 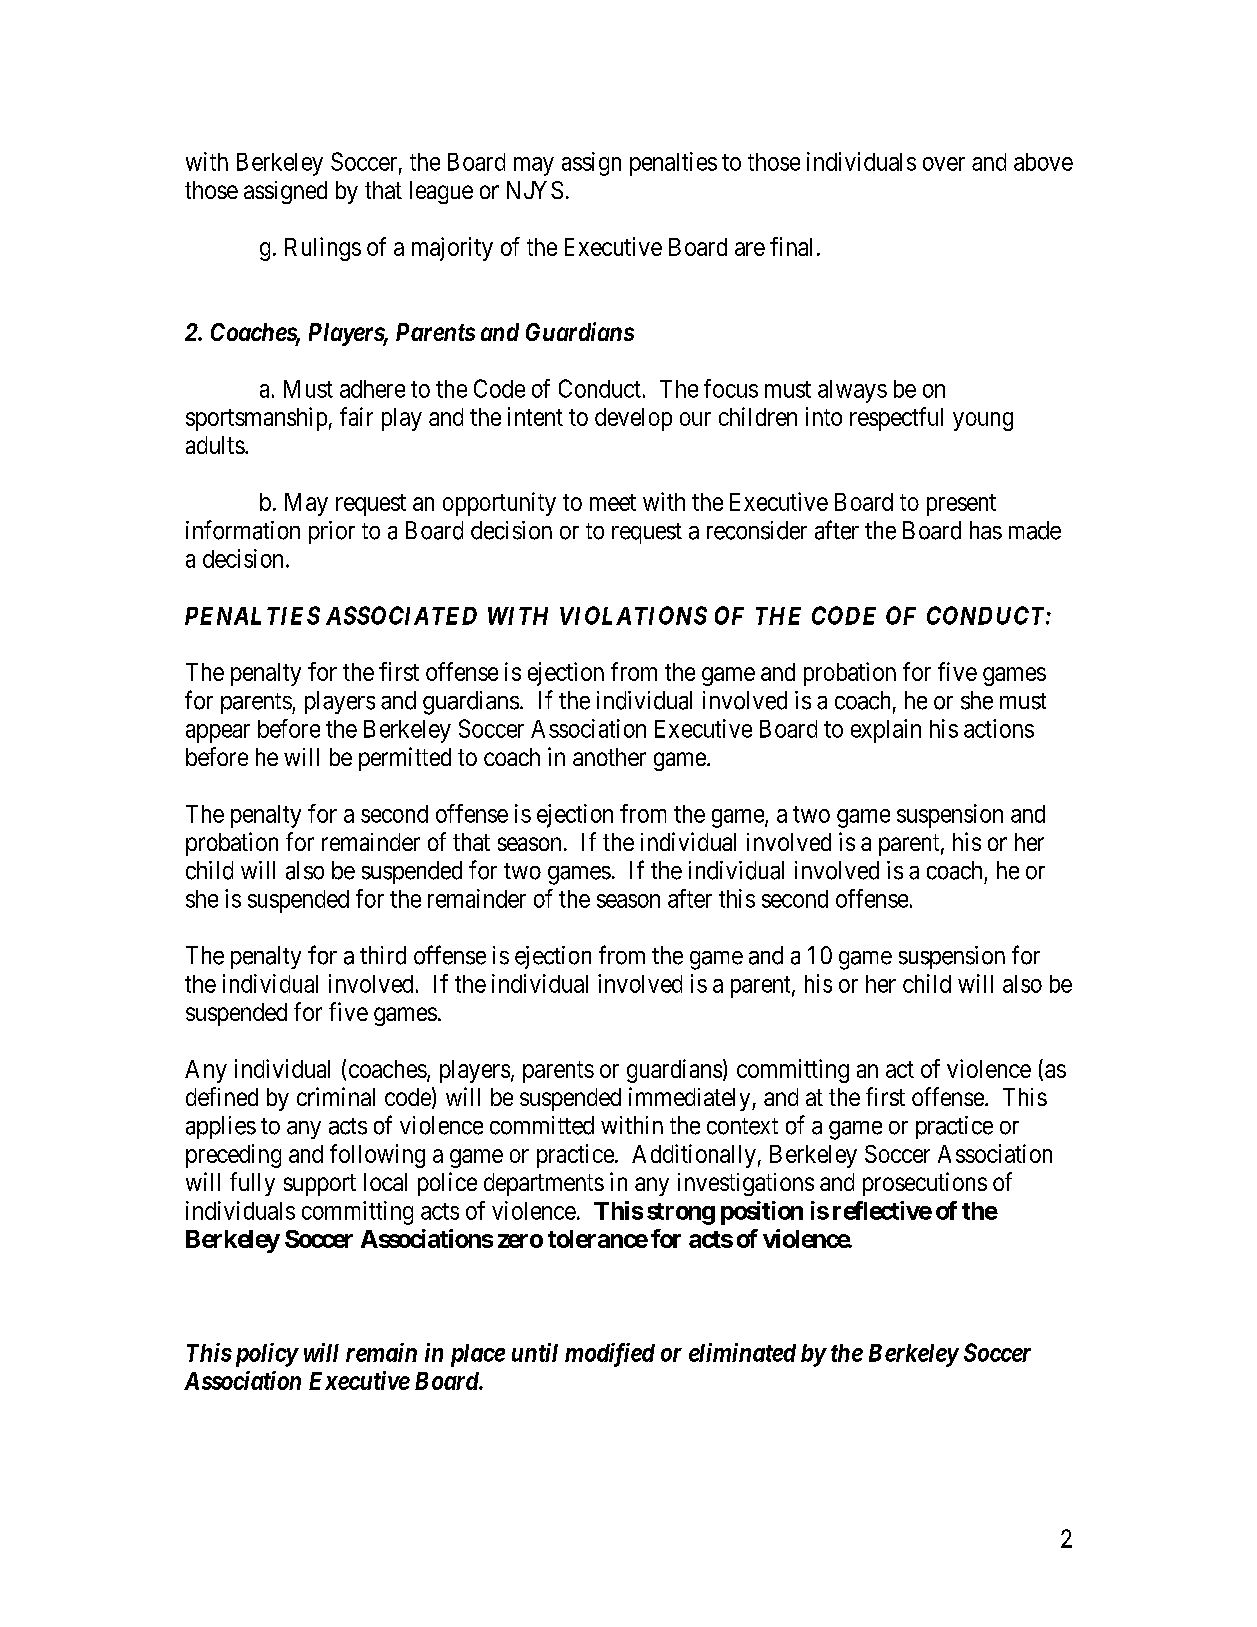 I want to click on eliminated, so click(x=742, y=1352).
